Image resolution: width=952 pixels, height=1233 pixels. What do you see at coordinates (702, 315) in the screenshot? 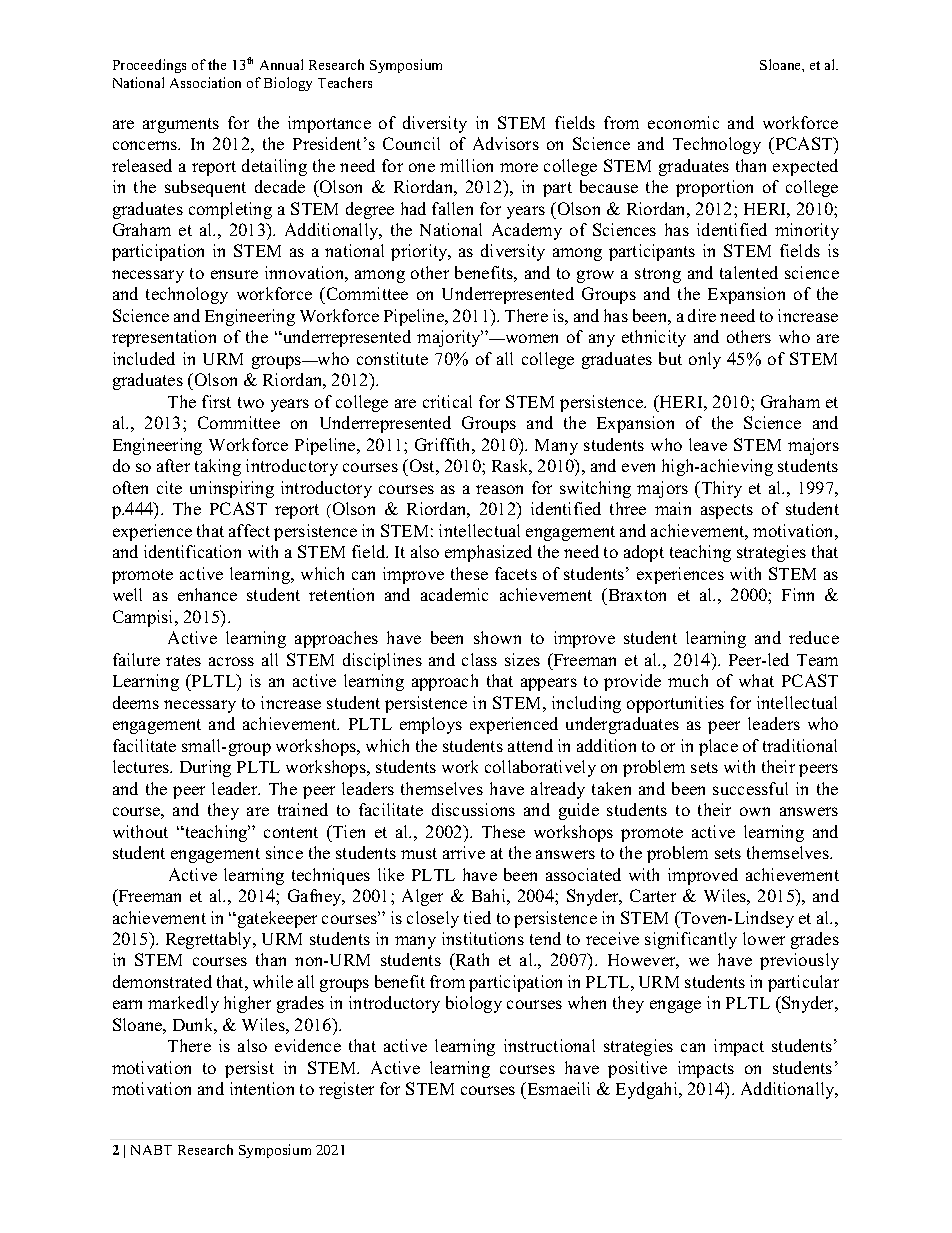
I see `dire` at bounding box center [702, 315].
